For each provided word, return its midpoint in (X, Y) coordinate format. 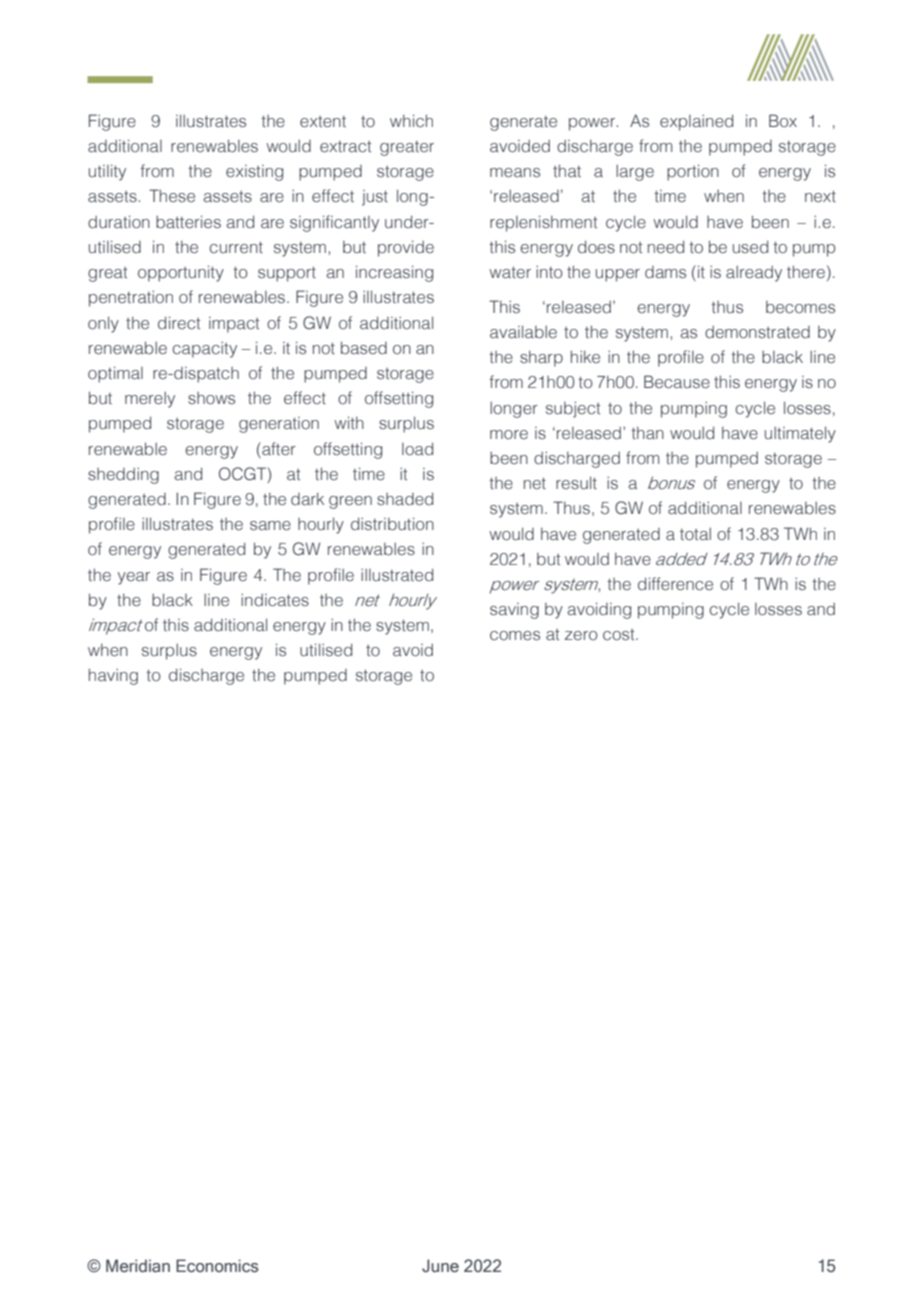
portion (693, 172)
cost (620, 635)
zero (581, 635)
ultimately (800, 434)
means (515, 173)
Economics (217, 1266)
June (440, 1266)
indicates (275, 600)
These (172, 195)
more (509, 435)
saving (514, 611)
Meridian (138, 1266)
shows (211, 398)
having (113, 676)
